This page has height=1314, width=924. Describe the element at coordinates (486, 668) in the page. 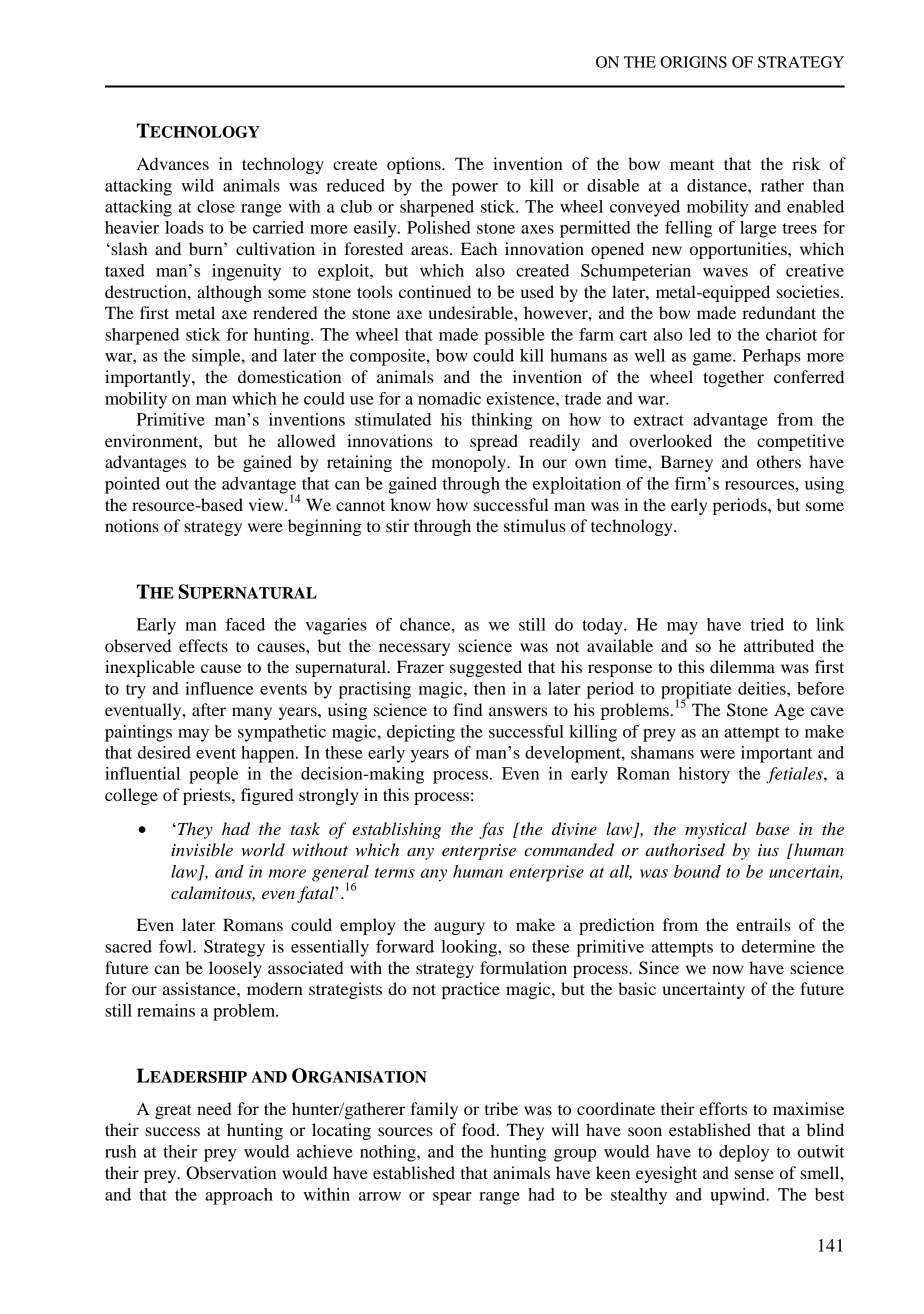

I see `suggested` at that location.
